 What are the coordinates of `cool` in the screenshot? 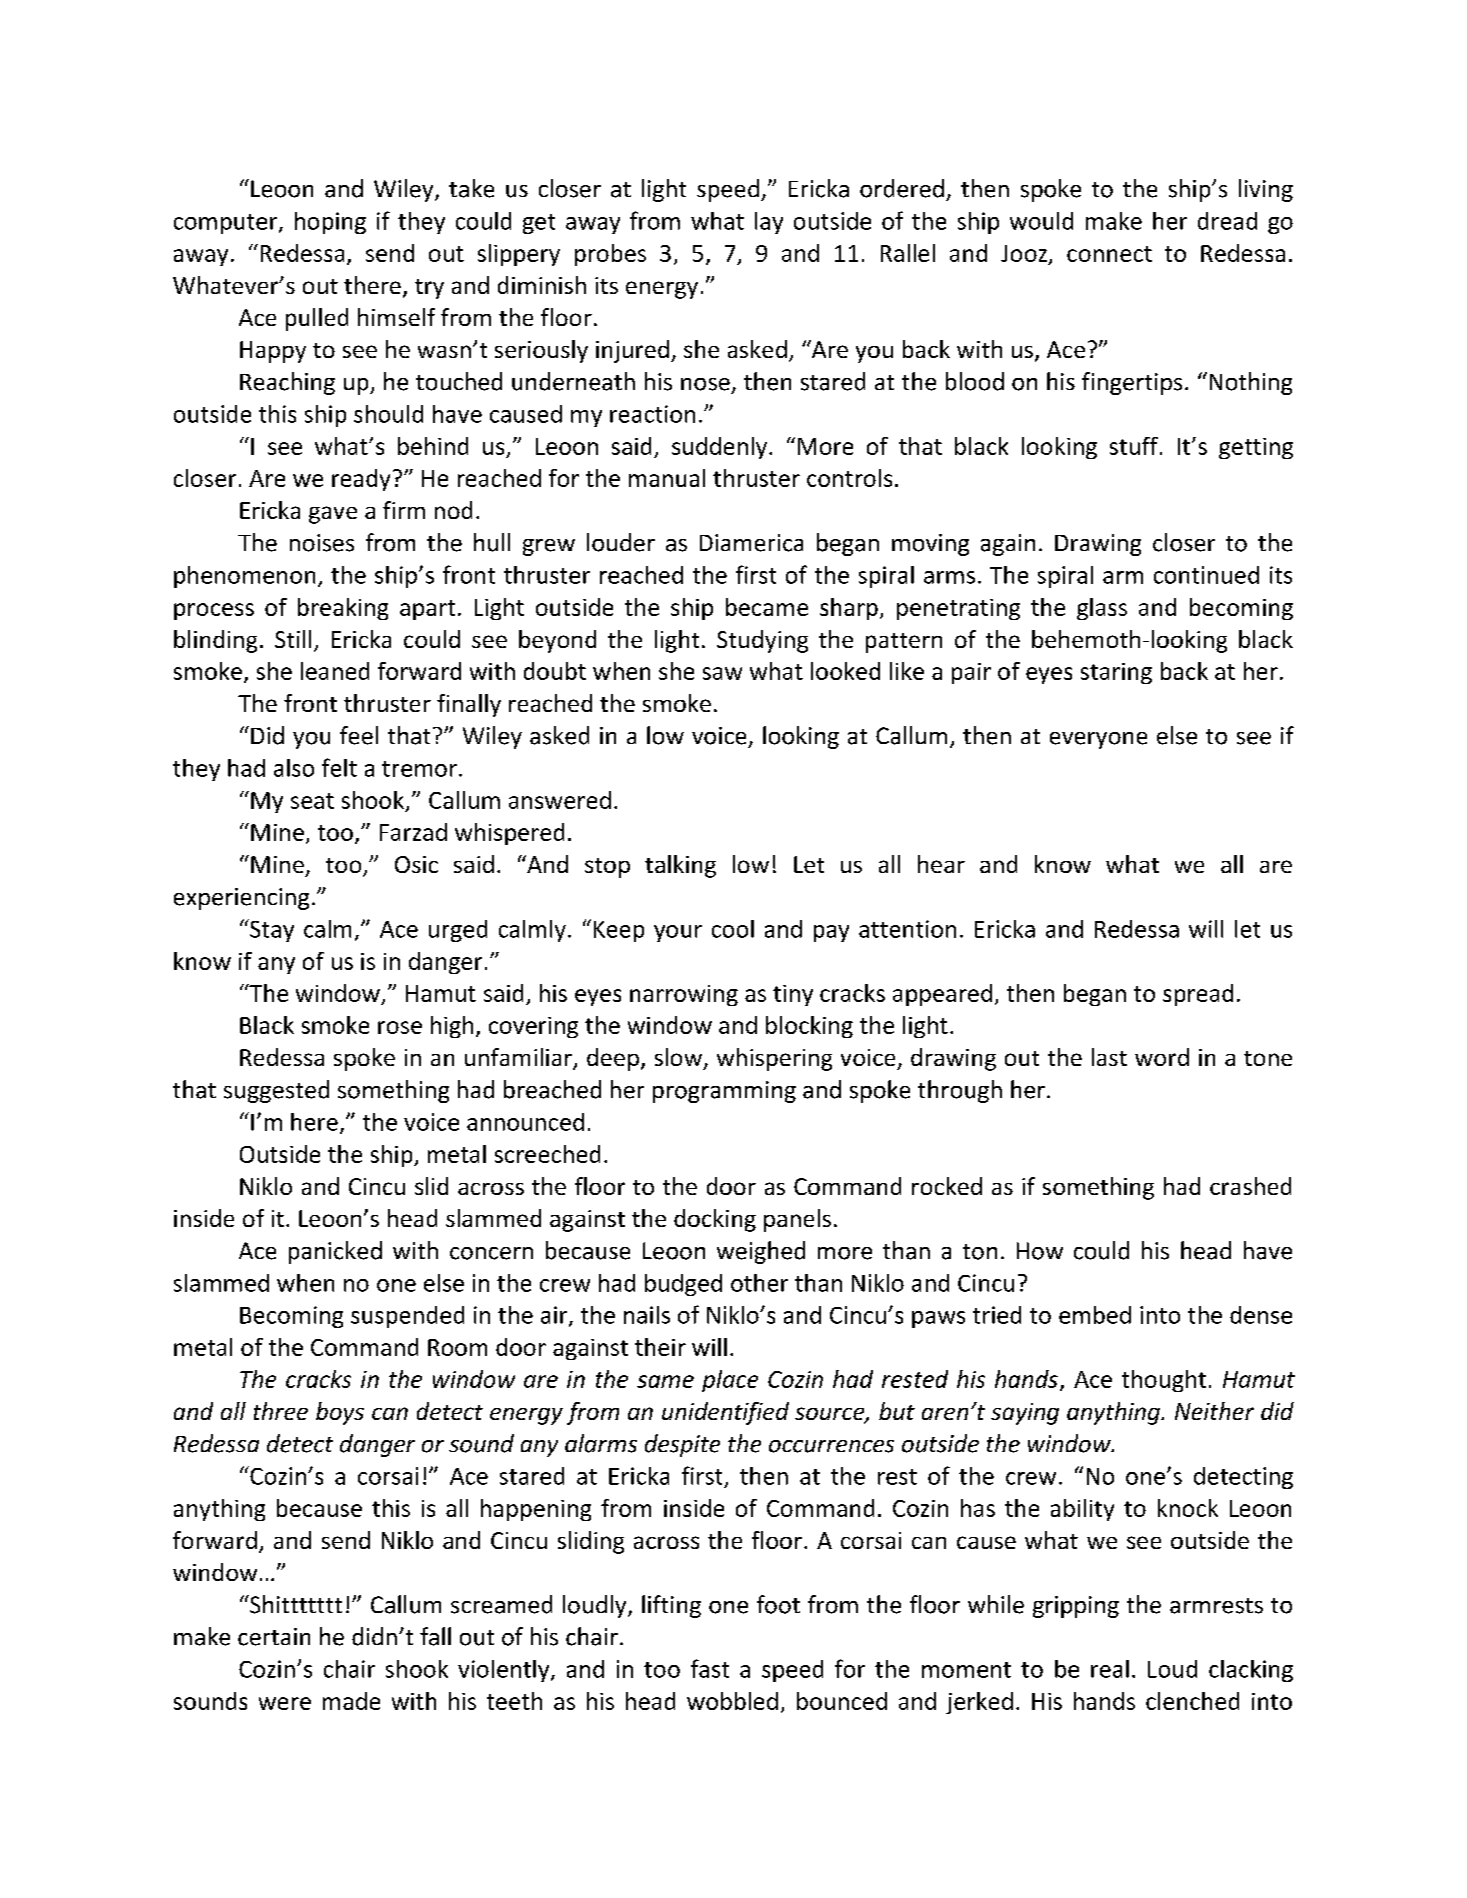 It's located at (733, 929).
